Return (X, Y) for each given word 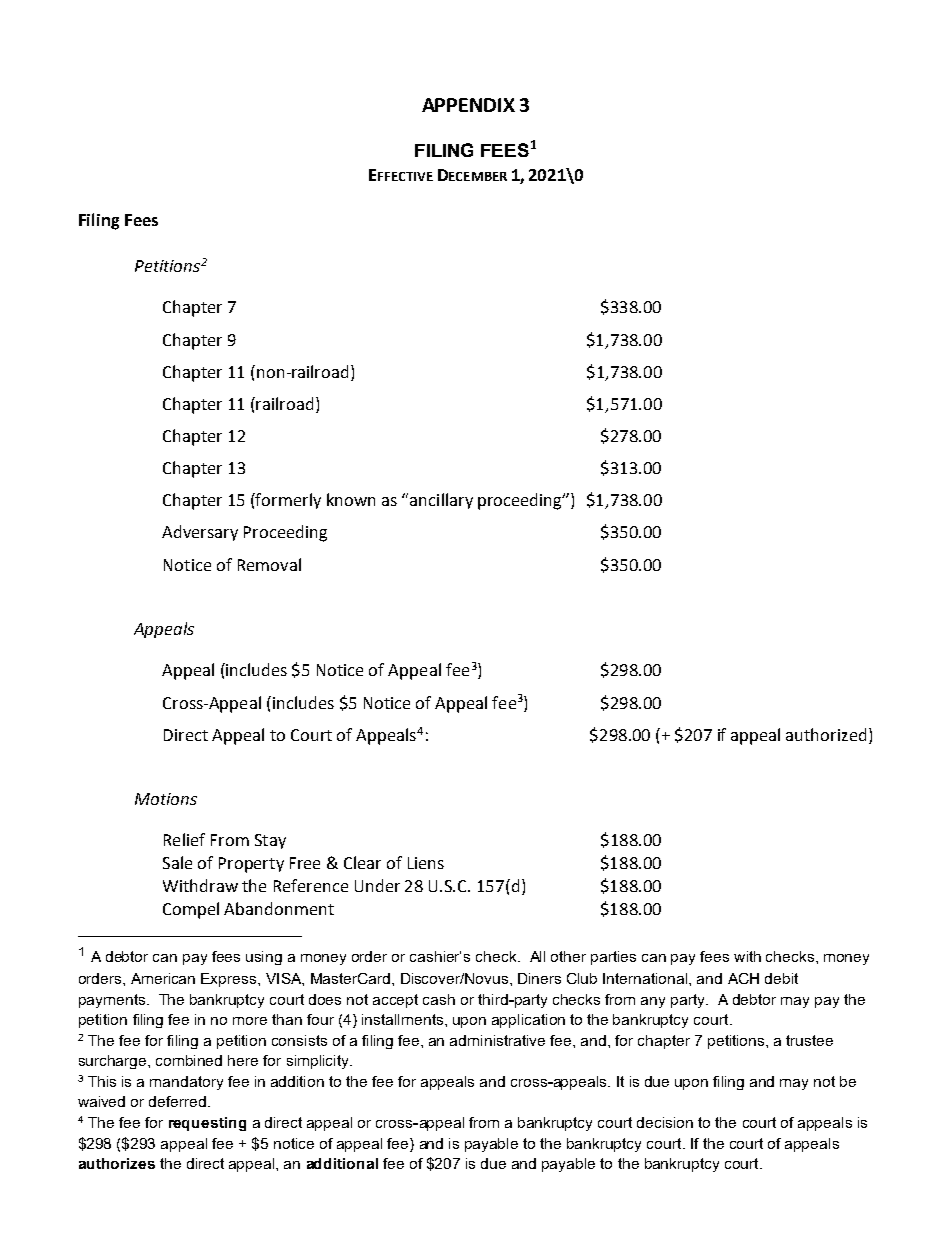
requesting (207, 1124)
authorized (826, 734)
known (351, 499)
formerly (287, 501)
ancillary (441, 501)
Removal (269, 564)
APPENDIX (468, 105)
